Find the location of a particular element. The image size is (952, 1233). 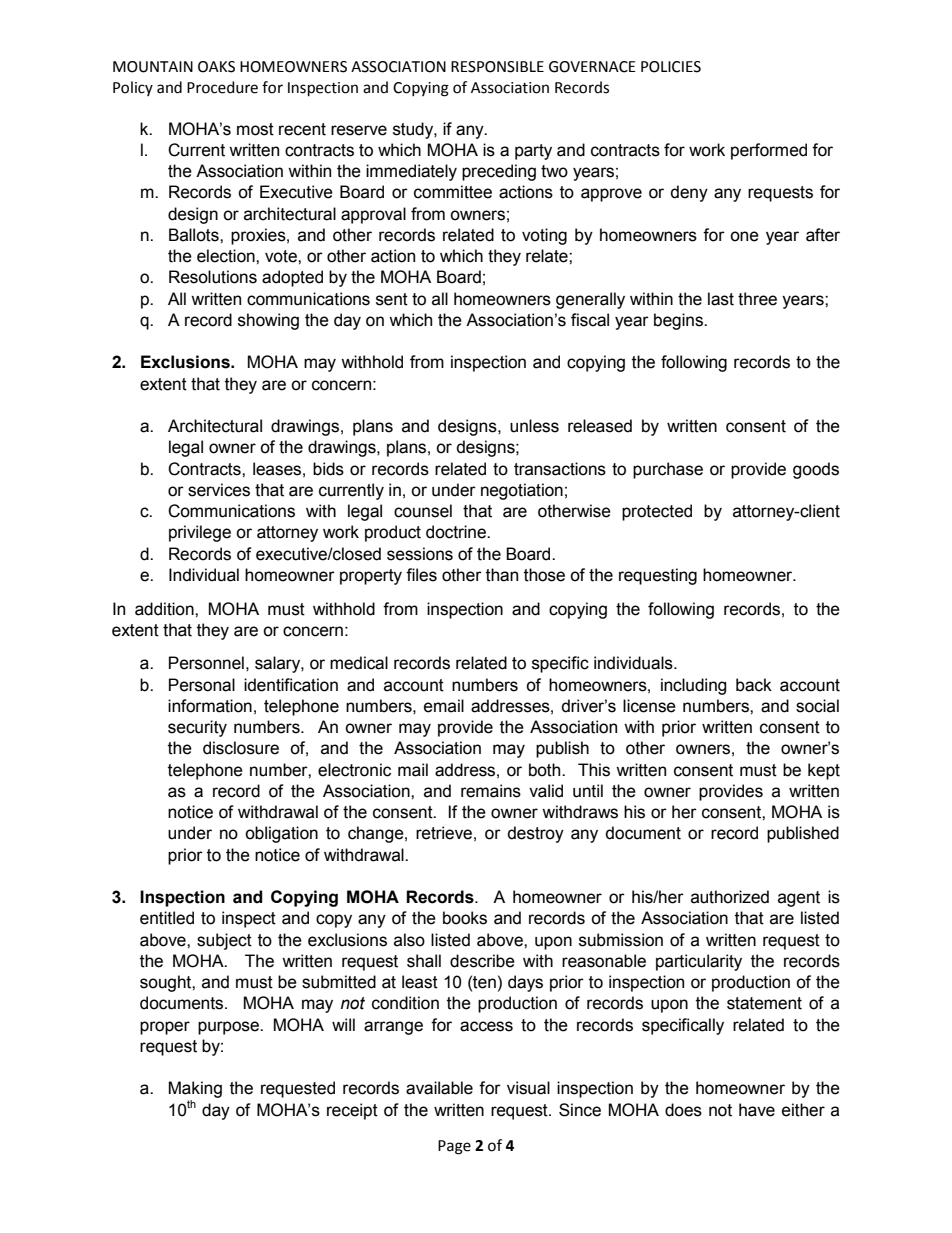

books is located at coordinates (465, 918).
